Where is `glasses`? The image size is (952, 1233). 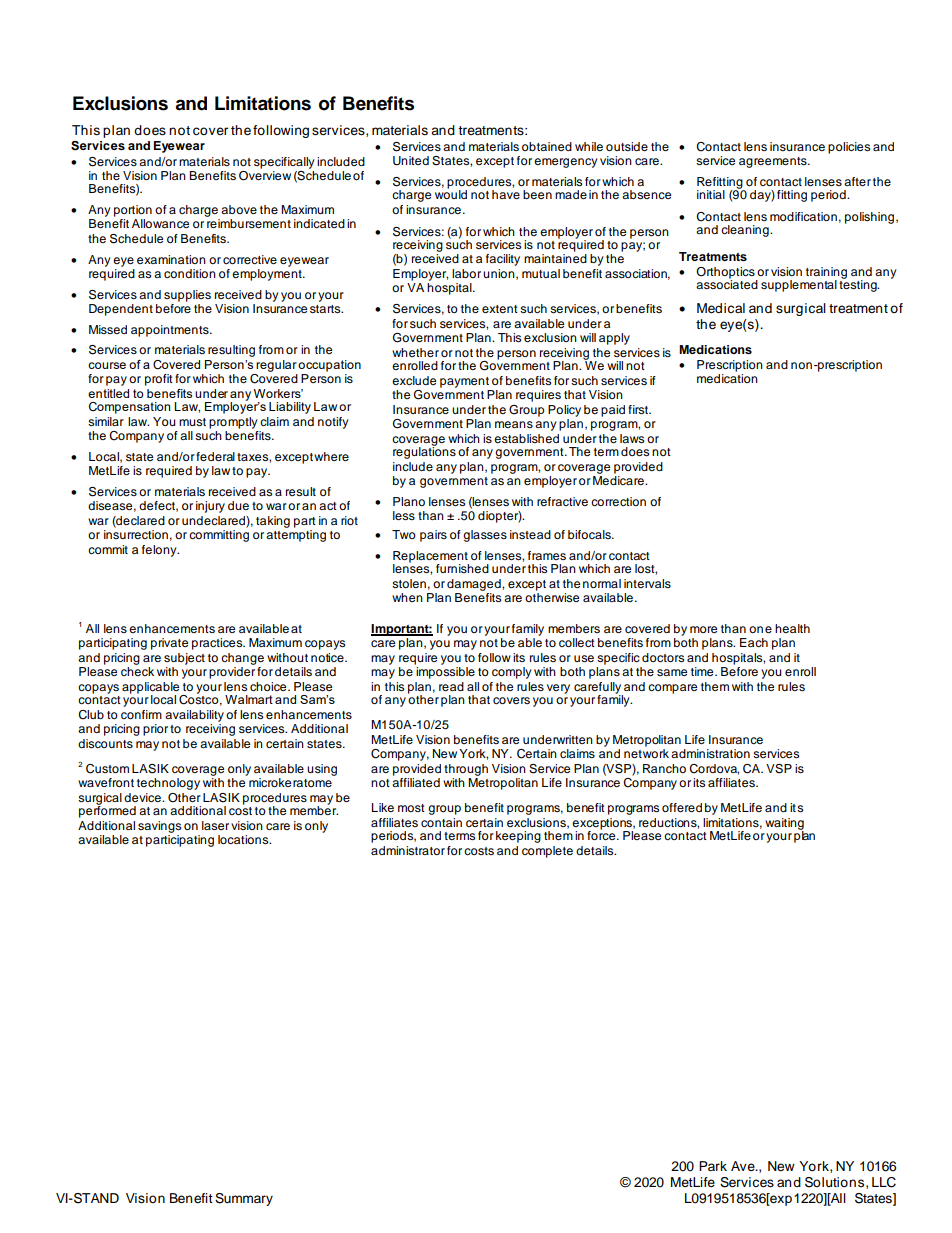
glasses is located at coordinates (485, 536).
